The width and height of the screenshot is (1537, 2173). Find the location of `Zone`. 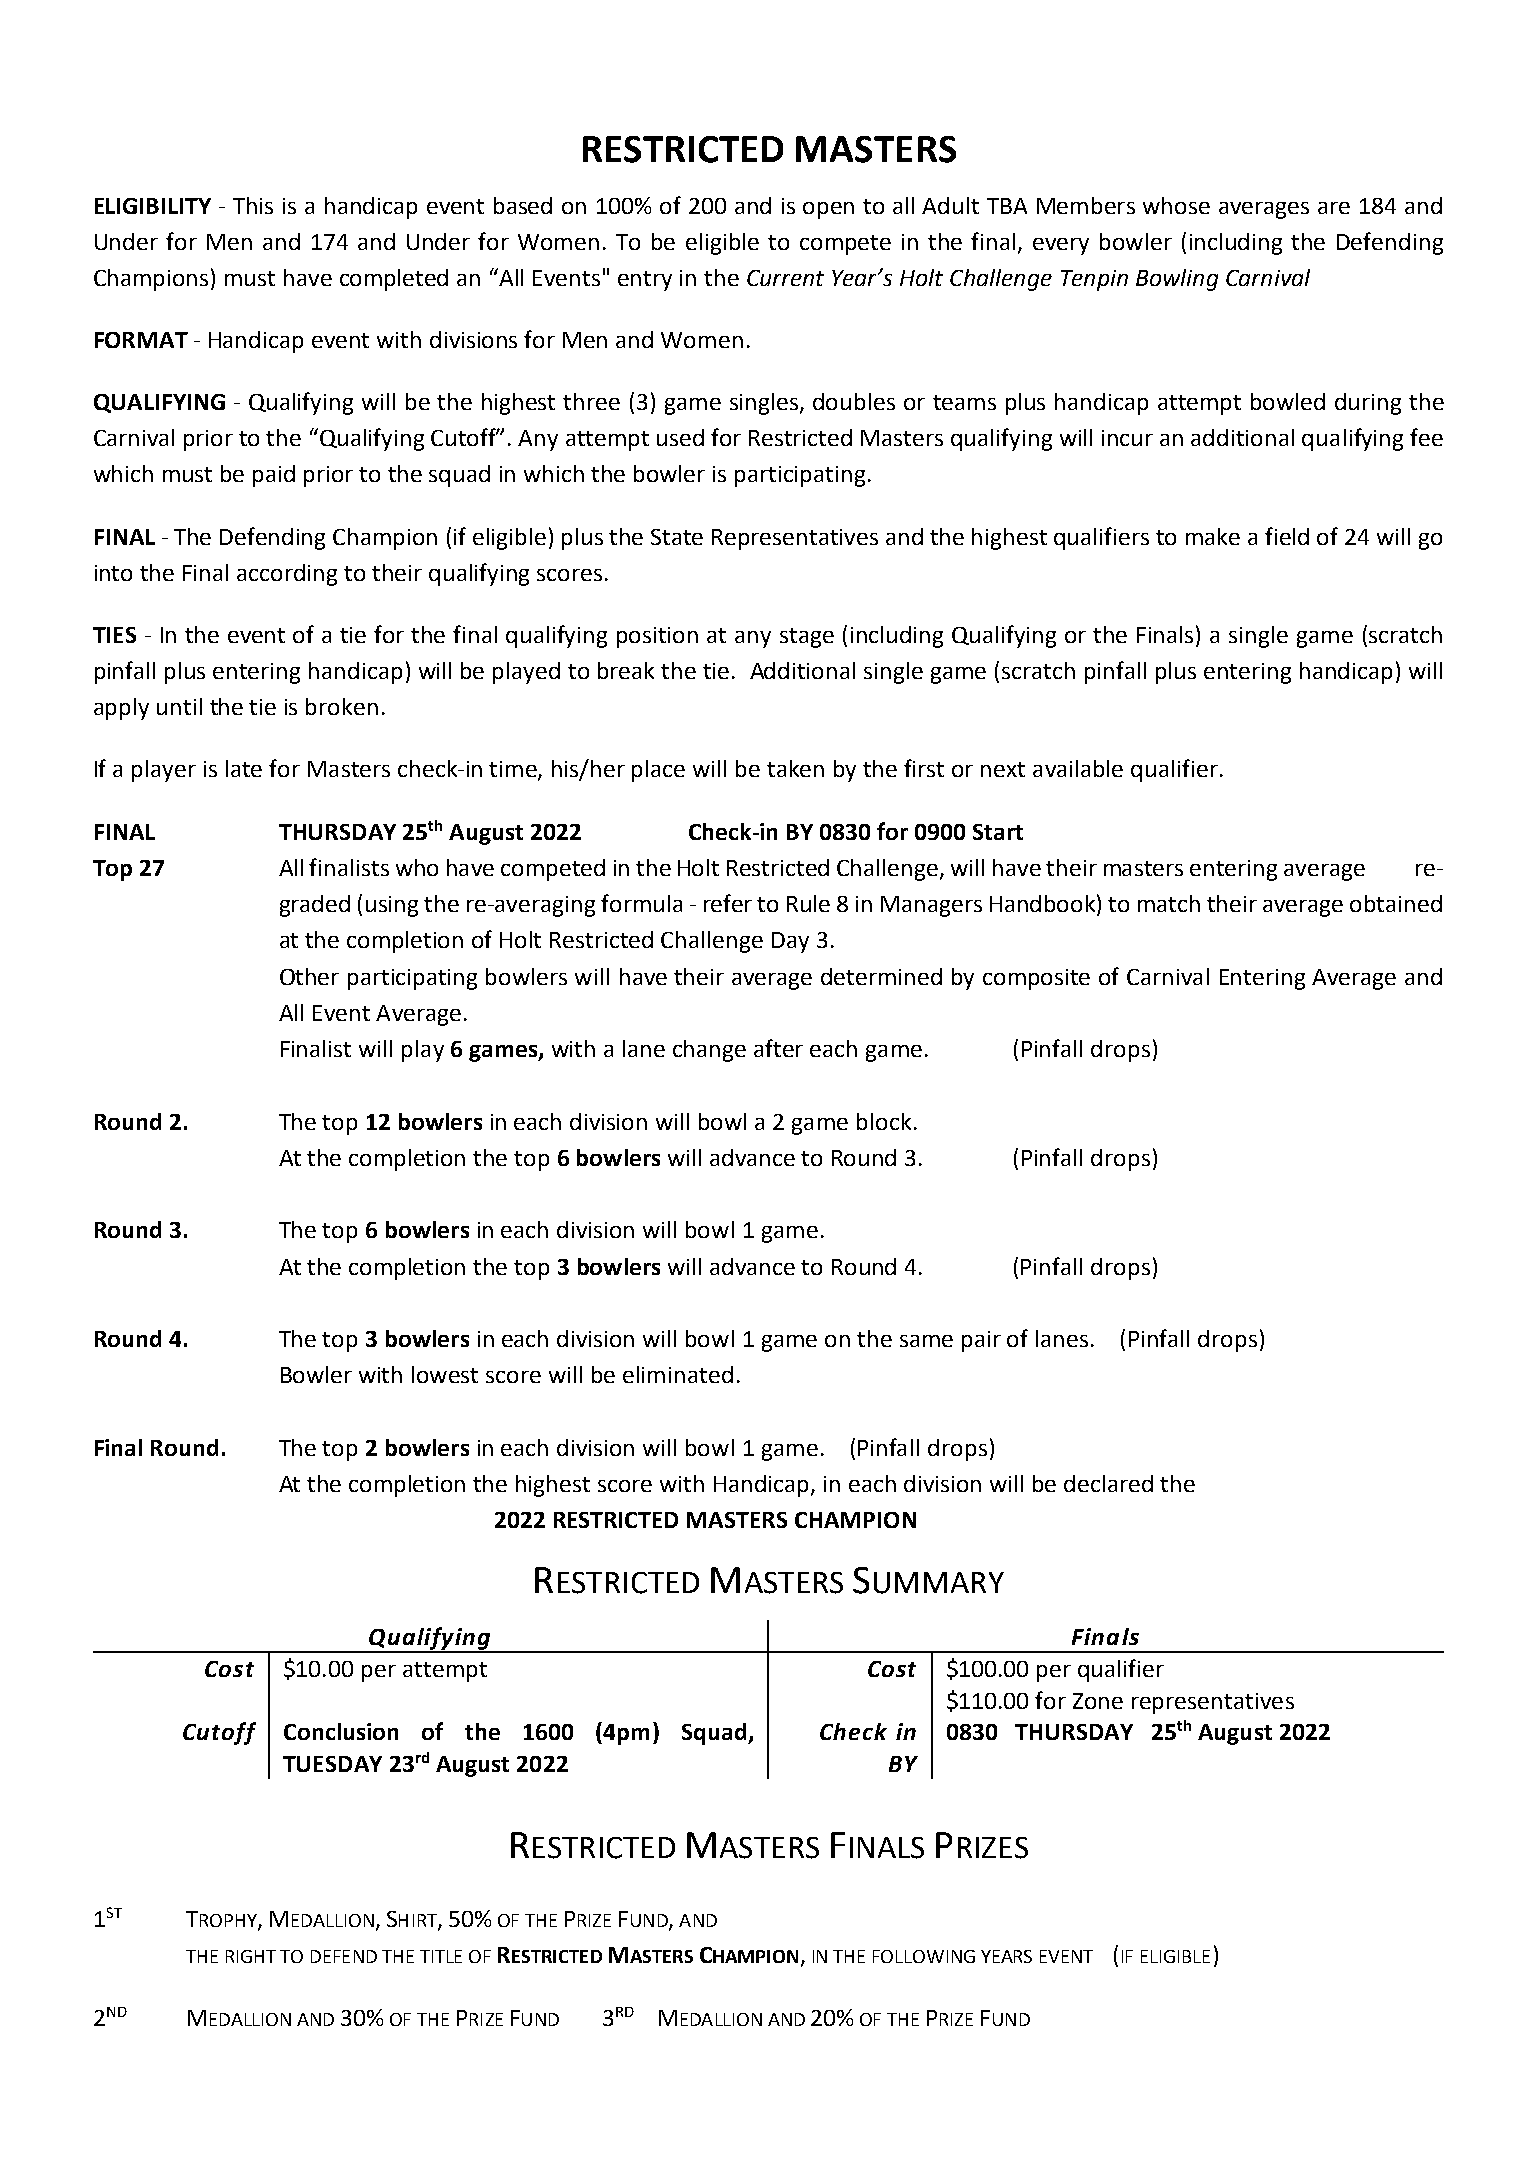

Zone is located at coordinates (1098, 1701).
